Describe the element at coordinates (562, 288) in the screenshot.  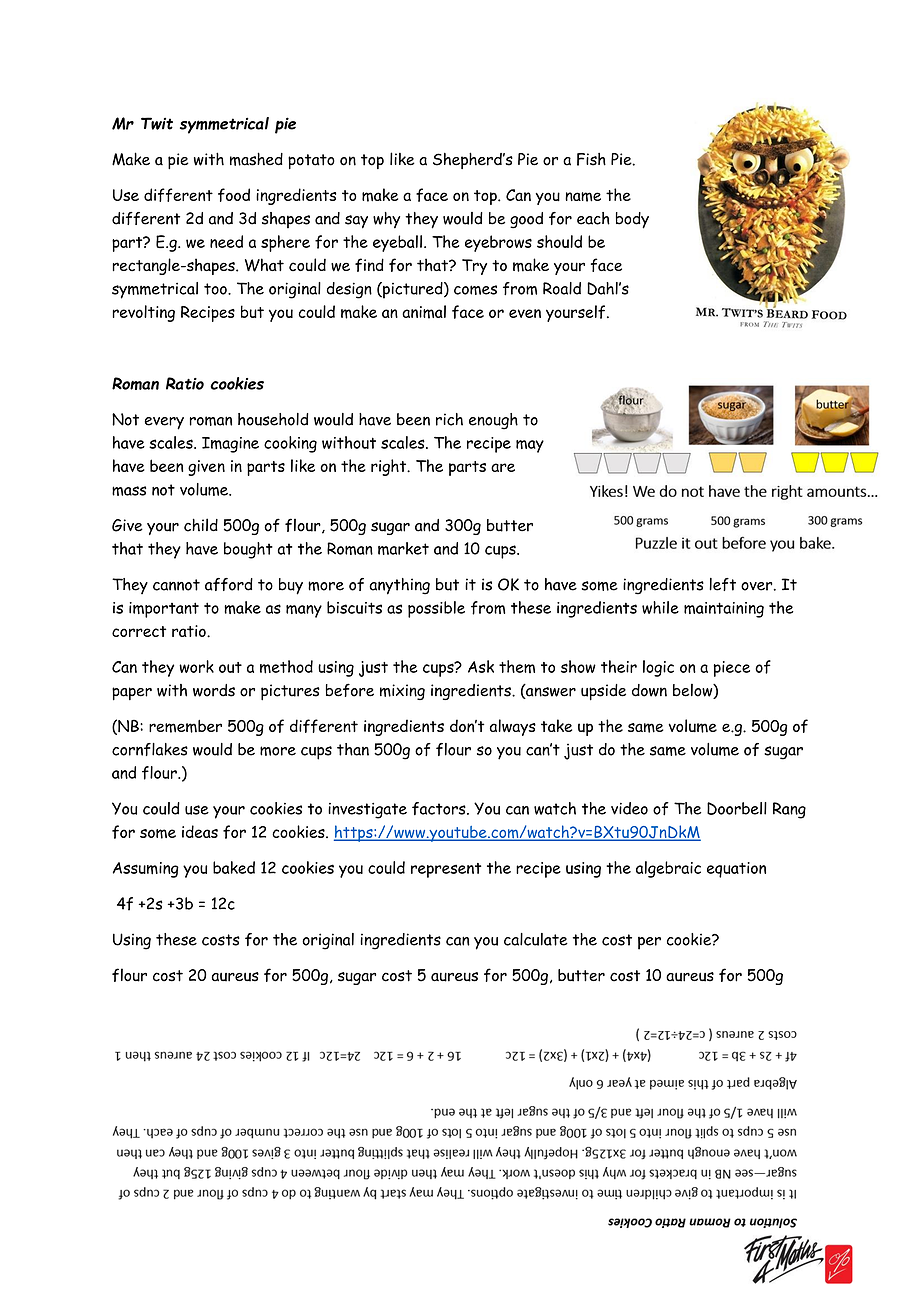
I see `Roald` at that location.
